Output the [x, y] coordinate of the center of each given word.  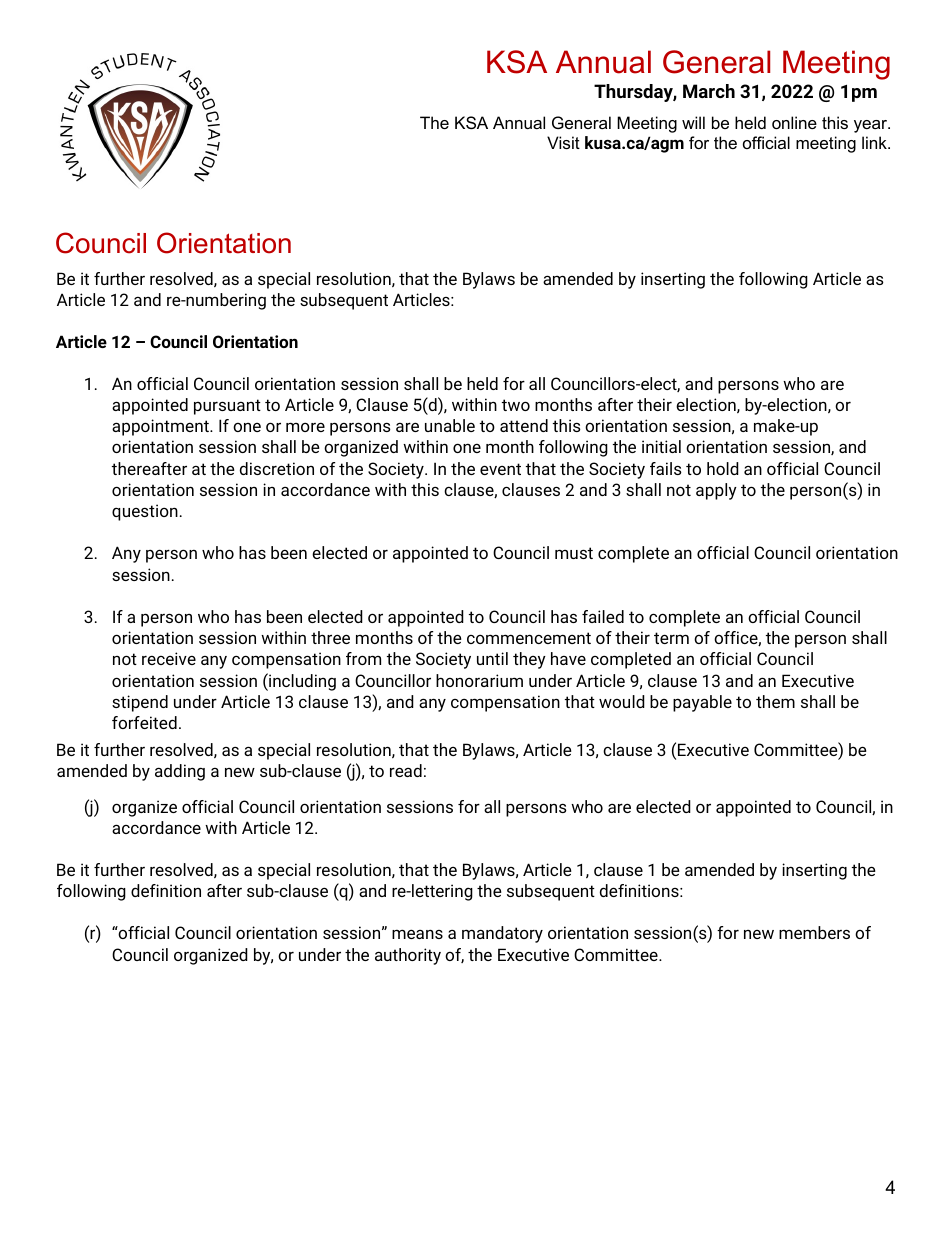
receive [169, 658]
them [775, 701]
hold [723, 468]
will [693, 122]
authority [408, 956]
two [516, 405]
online [794, 122]
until [492, 658]
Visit [563, 142]
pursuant [227, 407]
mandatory [502, 934]
